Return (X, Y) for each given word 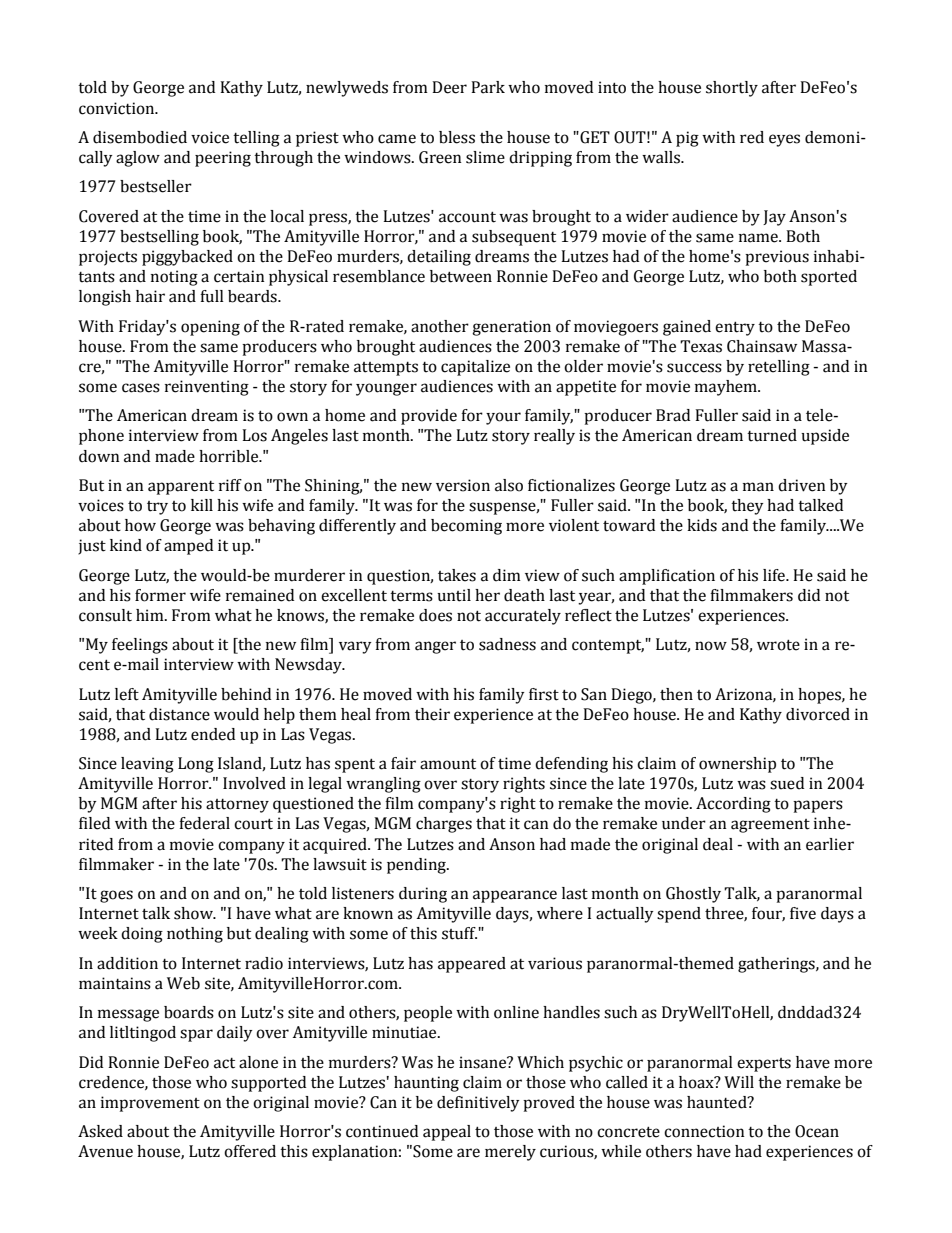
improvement (150, 1104)
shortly (732, 89)
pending (417, 866)
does (435, 615)
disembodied (140, 137)
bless (457, 137)
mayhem (727, 388)
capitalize (475, 368)
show (194, 913)
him (151, 615)
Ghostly (693, 895)
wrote (778, 645)
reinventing (207, 388)
